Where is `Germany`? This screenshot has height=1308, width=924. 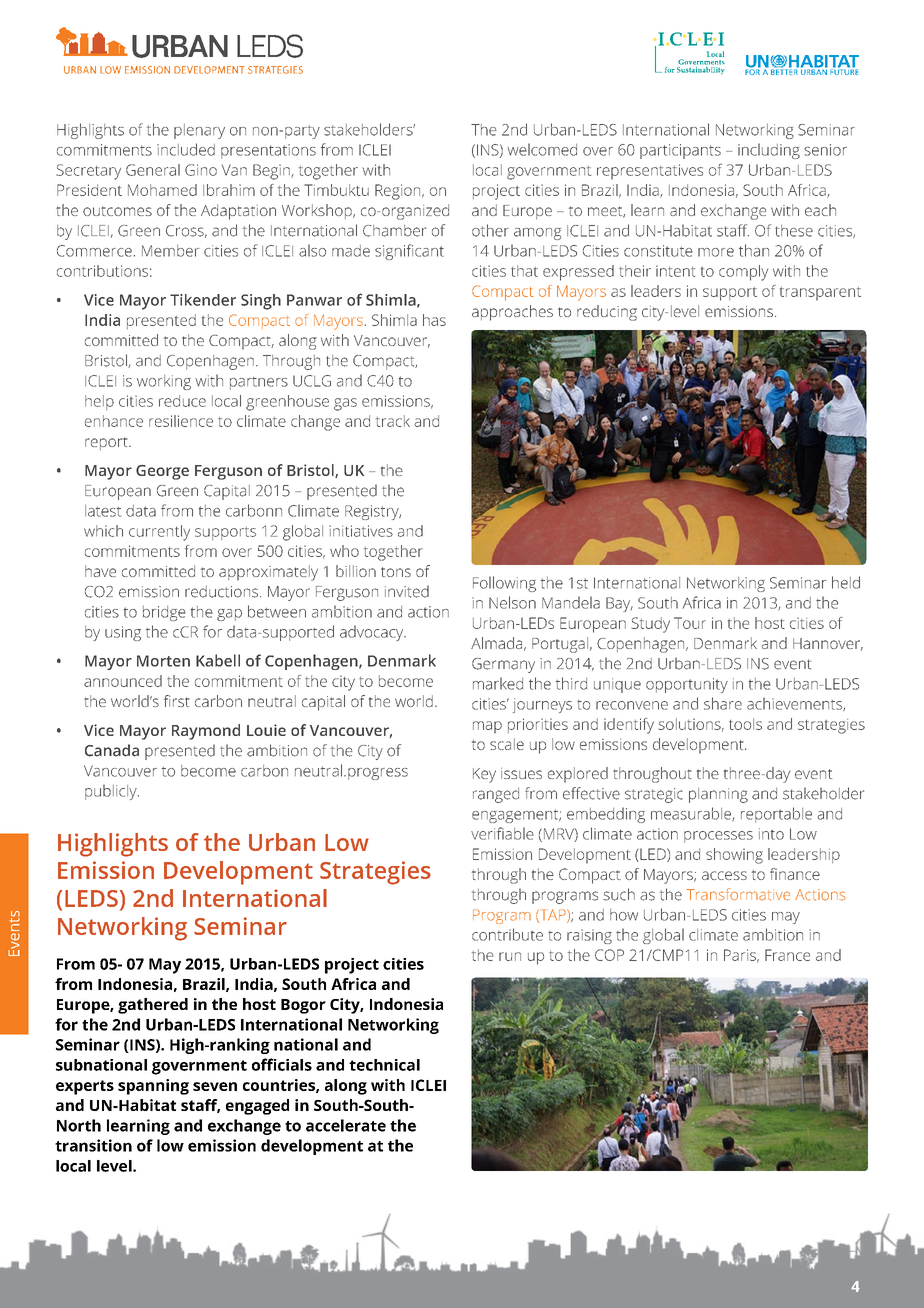 Germany is located at coordinates (503, 665).
